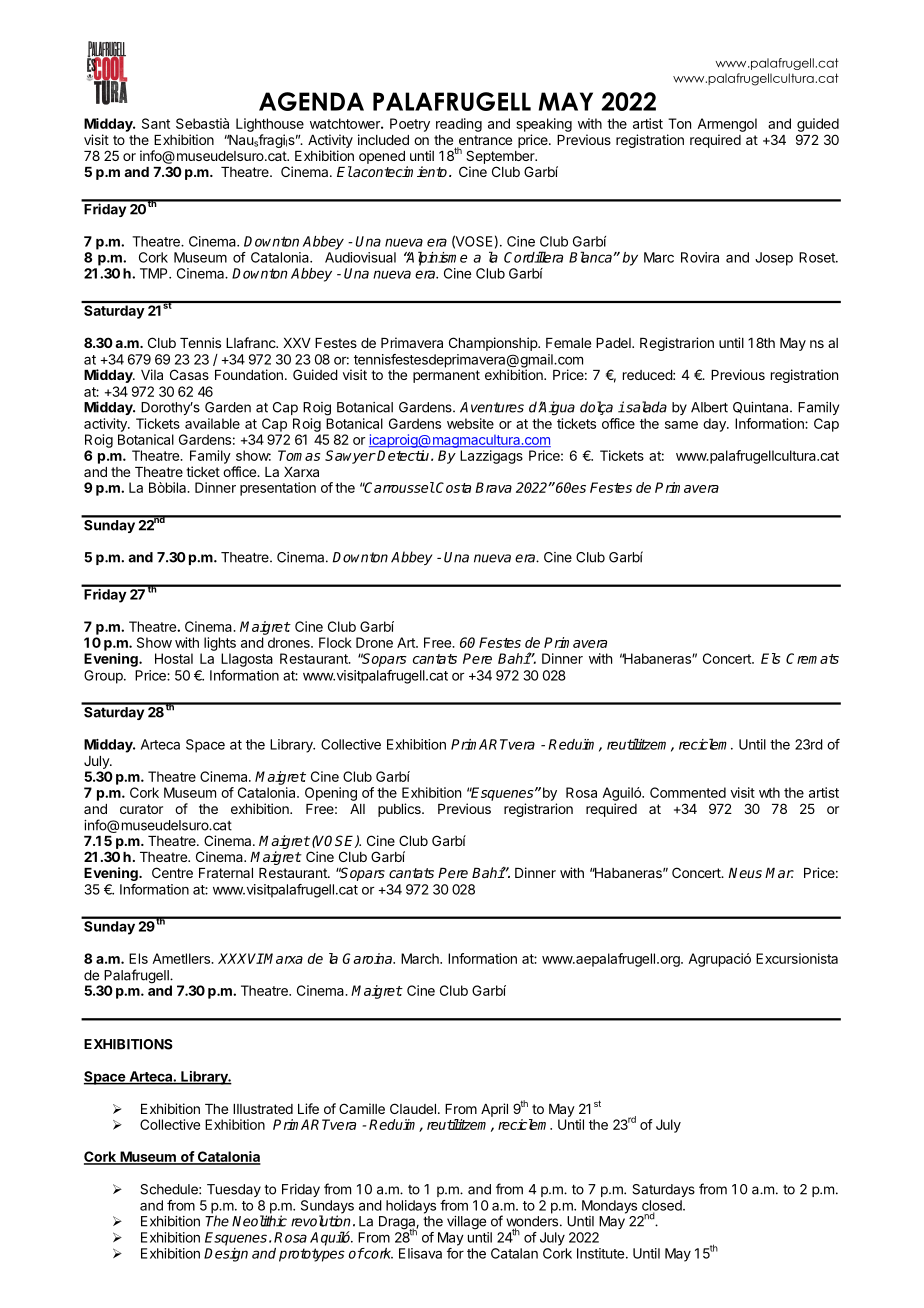  What do you see at coordinates (544, 125) in the screenshot?
I see `speaking` at bounding box center [544, 125].
